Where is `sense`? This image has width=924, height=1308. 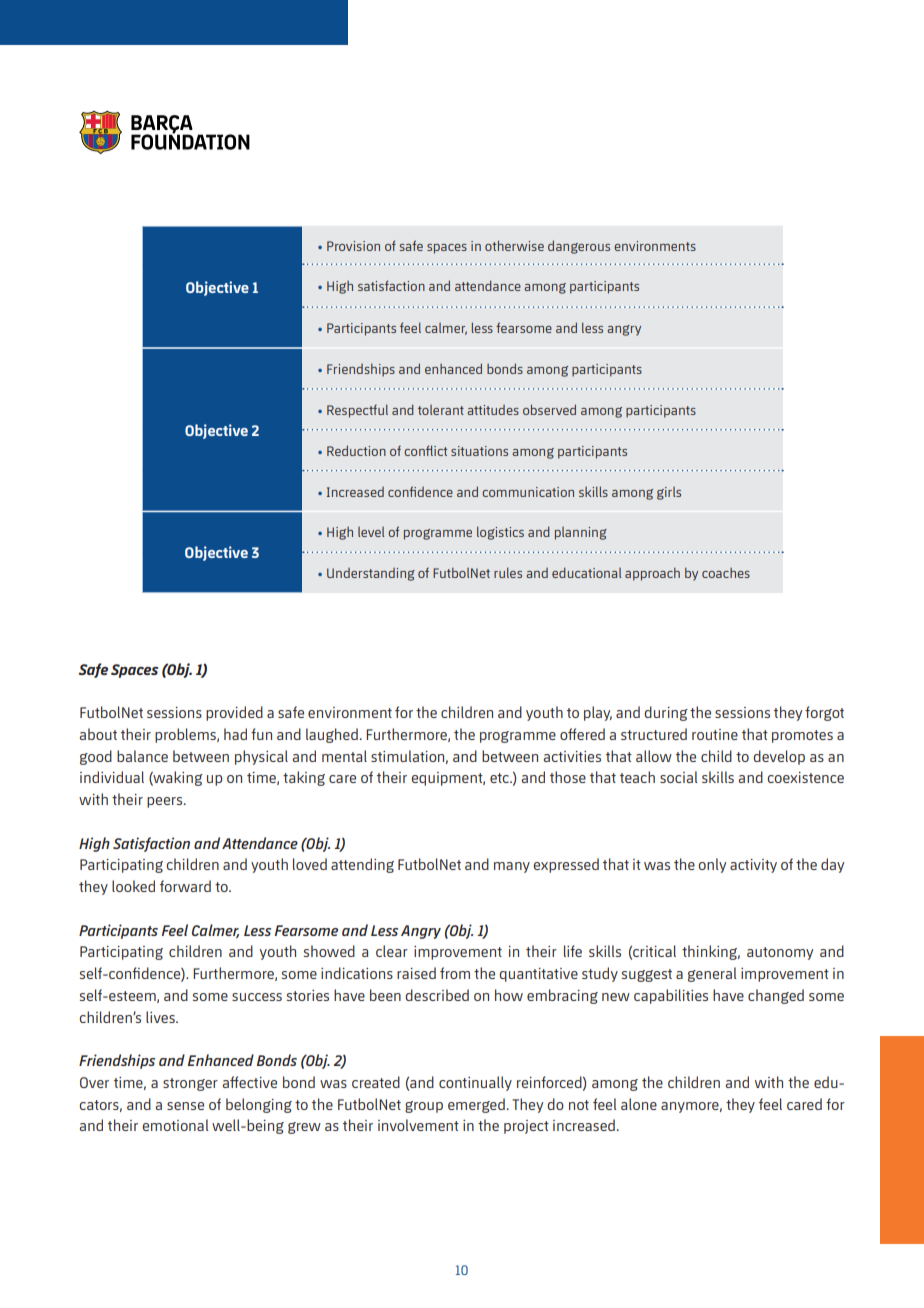
sense is located at coordinates (185, 1106).
